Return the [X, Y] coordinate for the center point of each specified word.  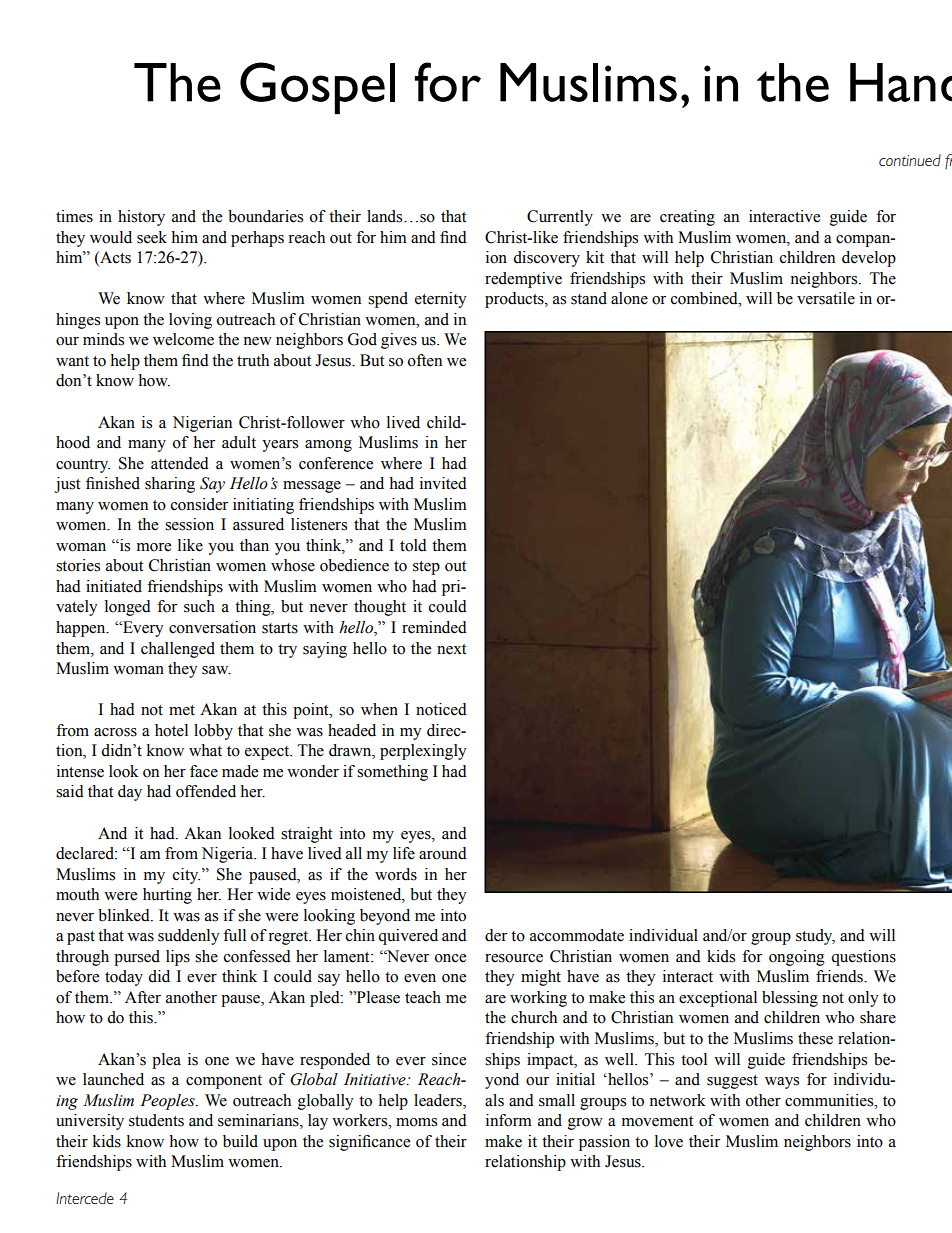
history [141, 218]
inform [509, 1120]
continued [910, 160]
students [156, 1120]
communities [830, 1100]
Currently [560, 218]
